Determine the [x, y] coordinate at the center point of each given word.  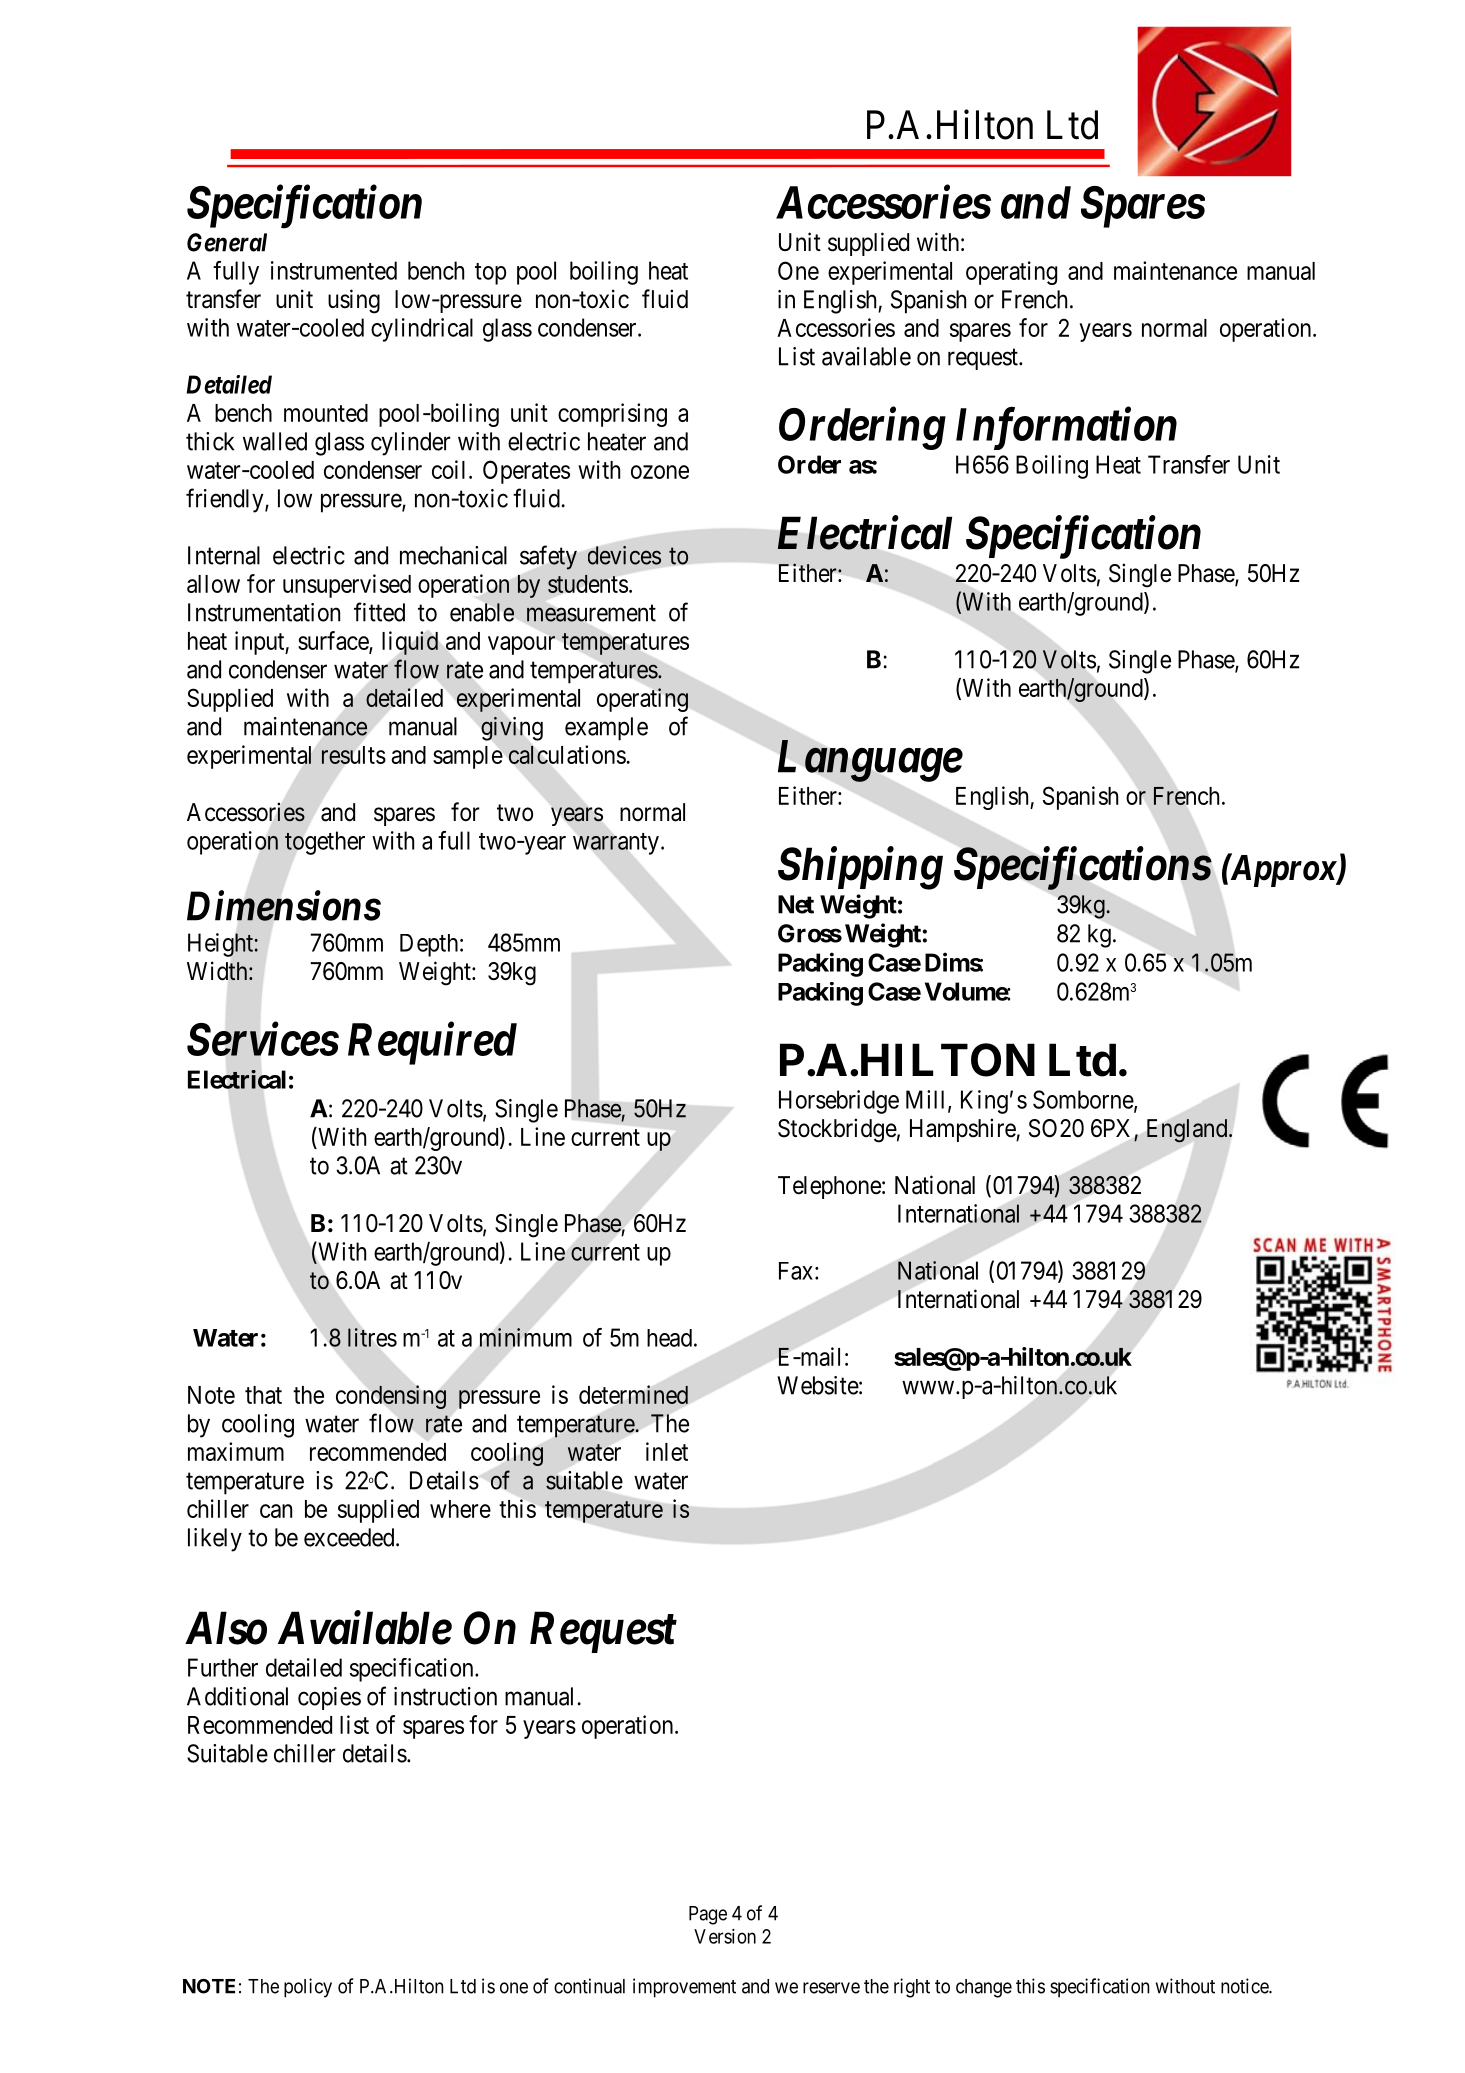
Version [725, 1936]
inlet [667, 1451]
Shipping [860, 868]
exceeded [350, 1537]
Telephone [829, 1187]
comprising [612, 415]
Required [432, 1043]
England [1188, 1131]
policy [308, 1988]
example [606, 729]
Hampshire [963, 1130]
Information [1066, 428]
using [354, 301]
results [354, 755]
